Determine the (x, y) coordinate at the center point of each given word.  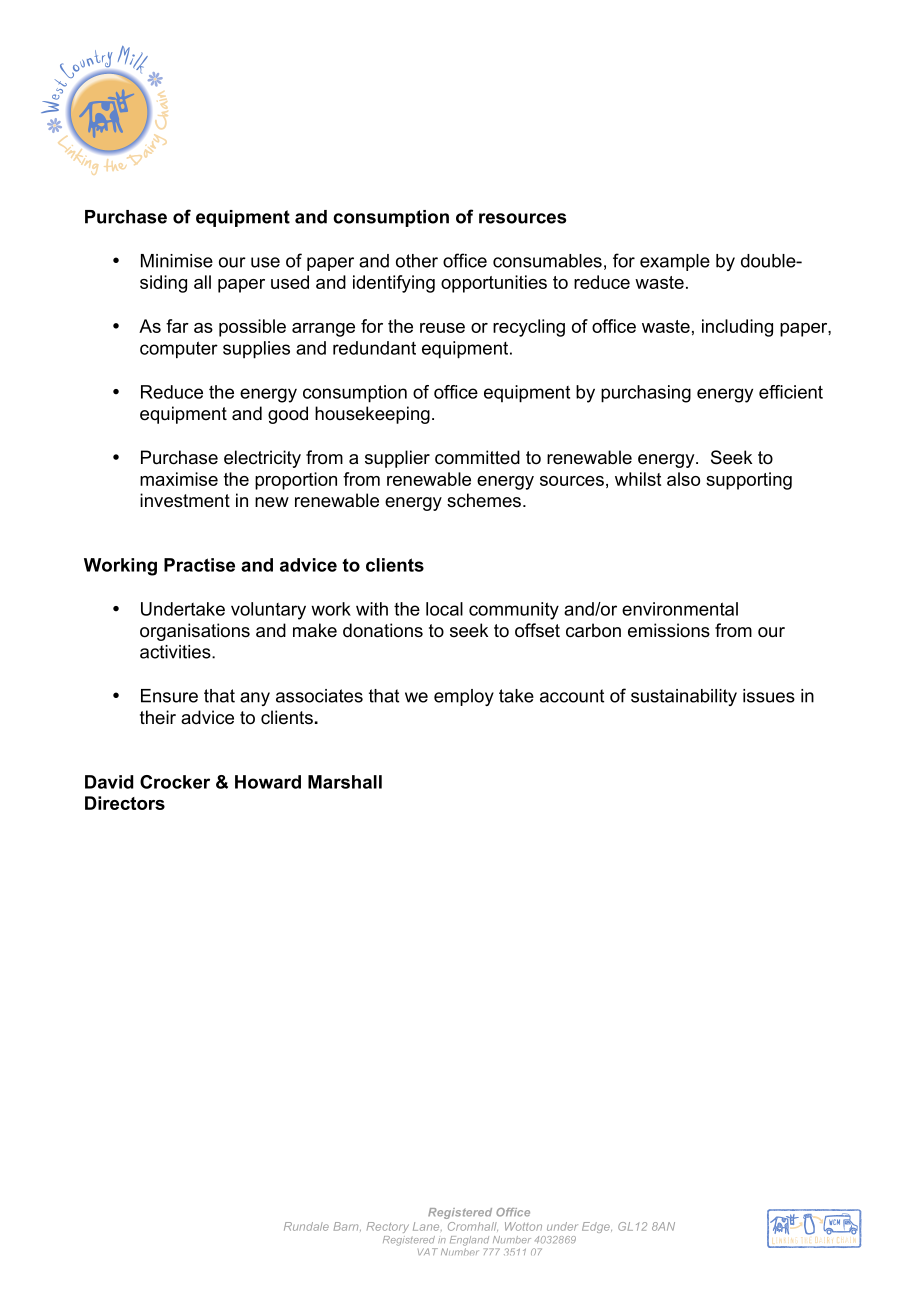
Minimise (177, 261)
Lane (427, 1226)
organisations (195, 632)
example (675, 262)
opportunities (494, 284)
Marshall (345, 782)
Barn (347, 1226)
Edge (597, 1227)
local (444, 609)
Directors (125, 803)
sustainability (684, 697)
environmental (680, 609)
